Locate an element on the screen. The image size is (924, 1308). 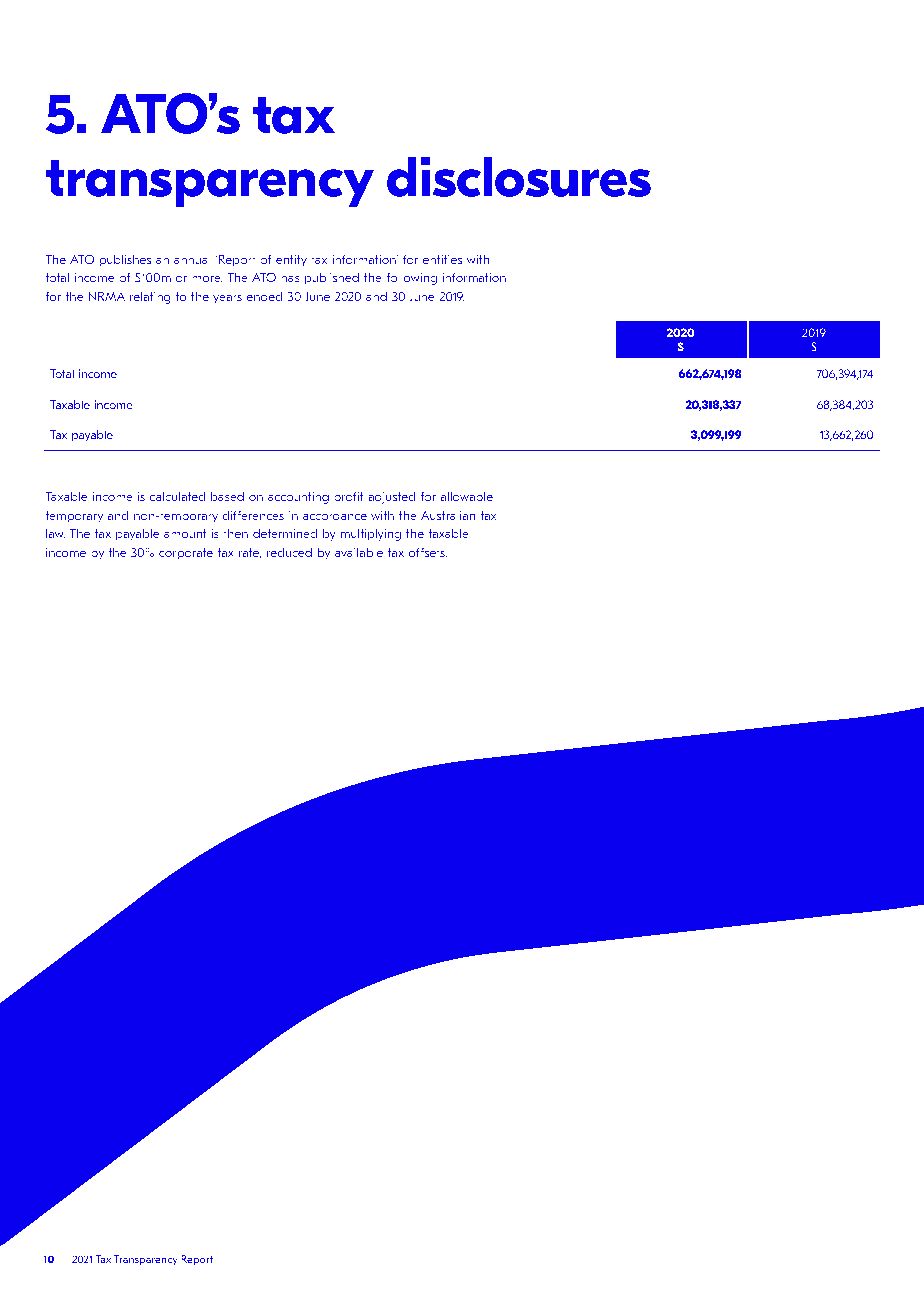
publishes is located at coordinates (125, 260).
